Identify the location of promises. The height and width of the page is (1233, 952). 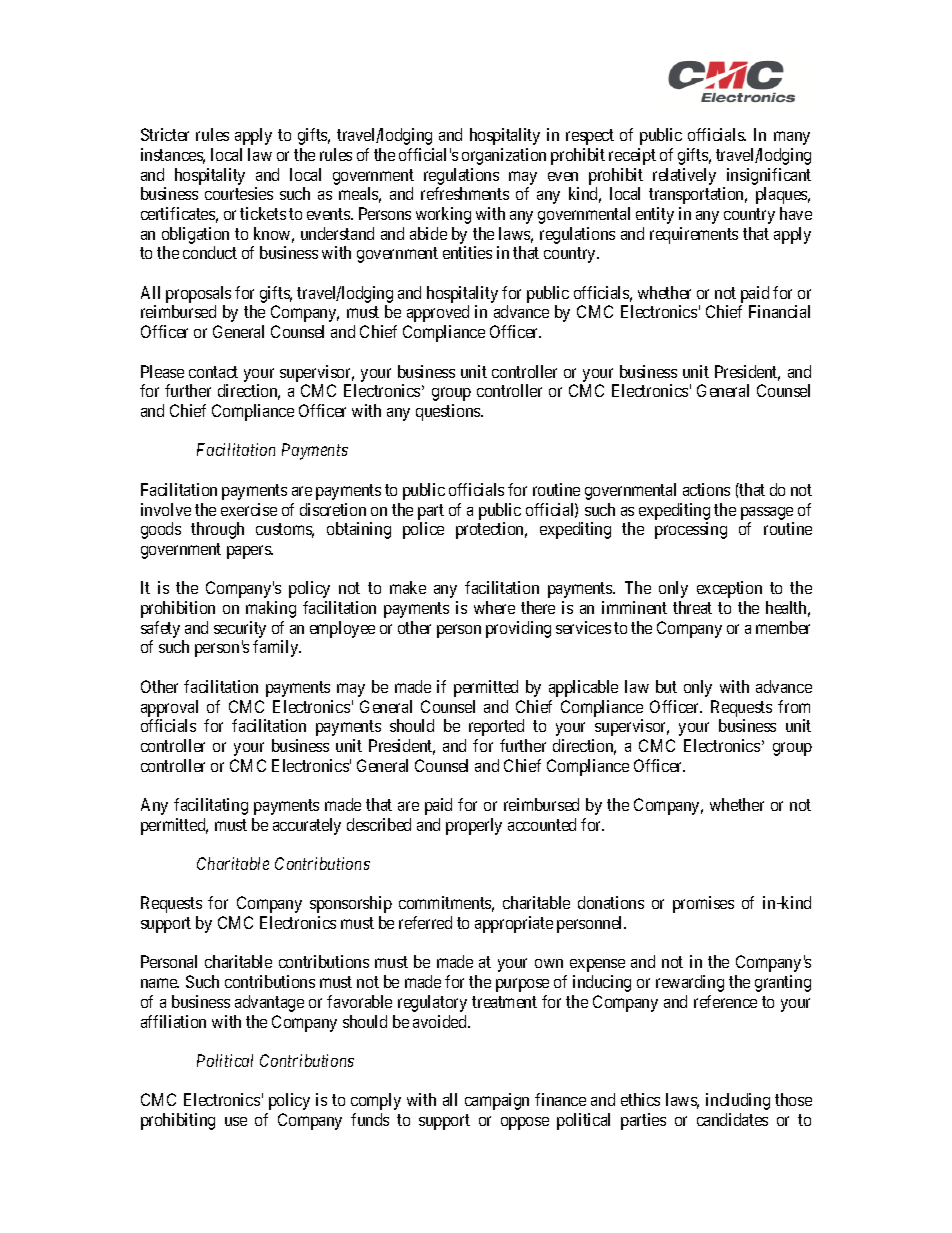
(703, 904).
